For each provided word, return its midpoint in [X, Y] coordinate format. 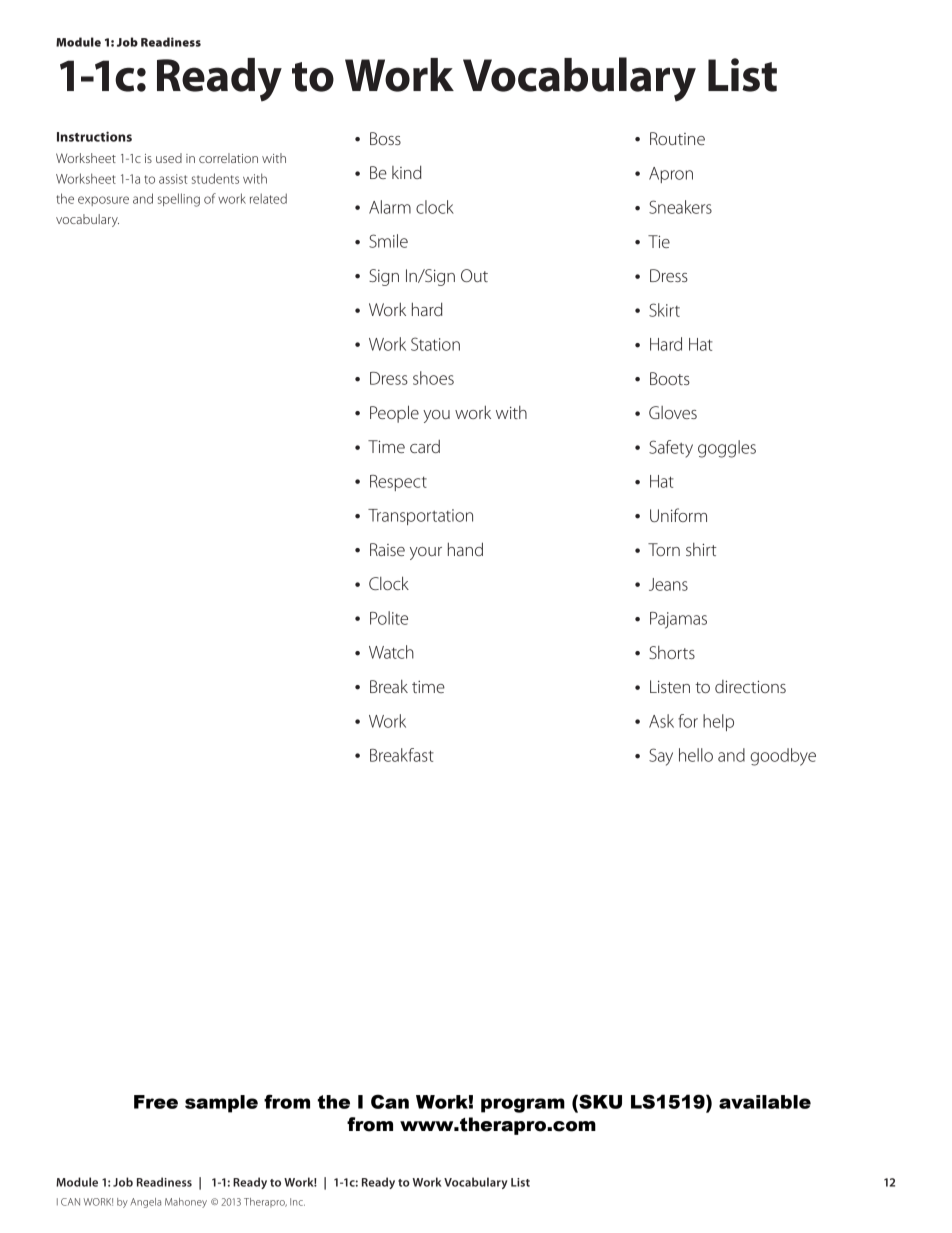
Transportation [420, 517]
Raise [387, 549]
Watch [391, 652]
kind [407, 172]
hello [696, 755]
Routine [677, 138]
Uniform [678, 515]
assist [173, 179]
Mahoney [186, 1203]
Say [661, 757]
